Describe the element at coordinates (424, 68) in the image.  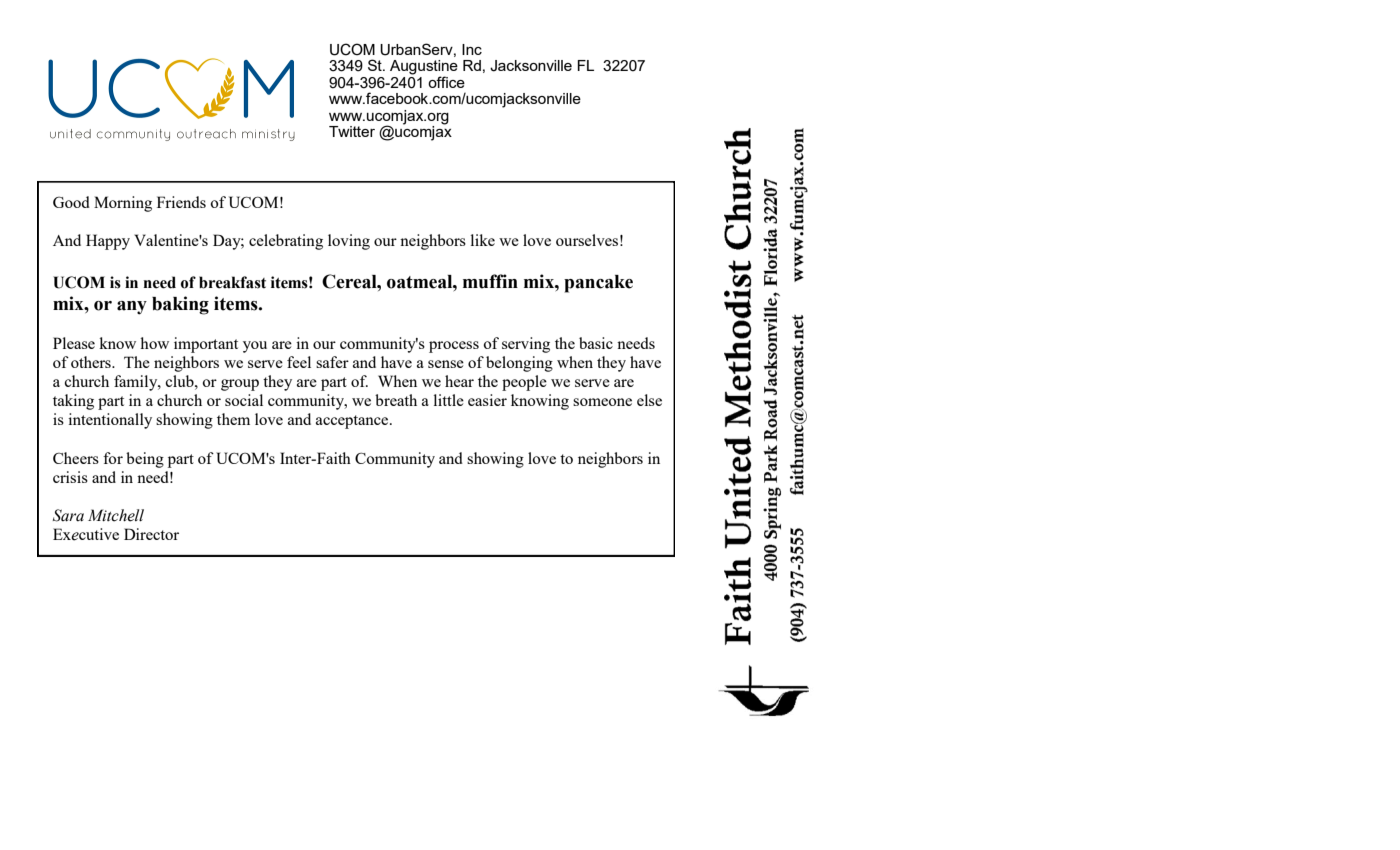
I see `Augustine` at that location.
